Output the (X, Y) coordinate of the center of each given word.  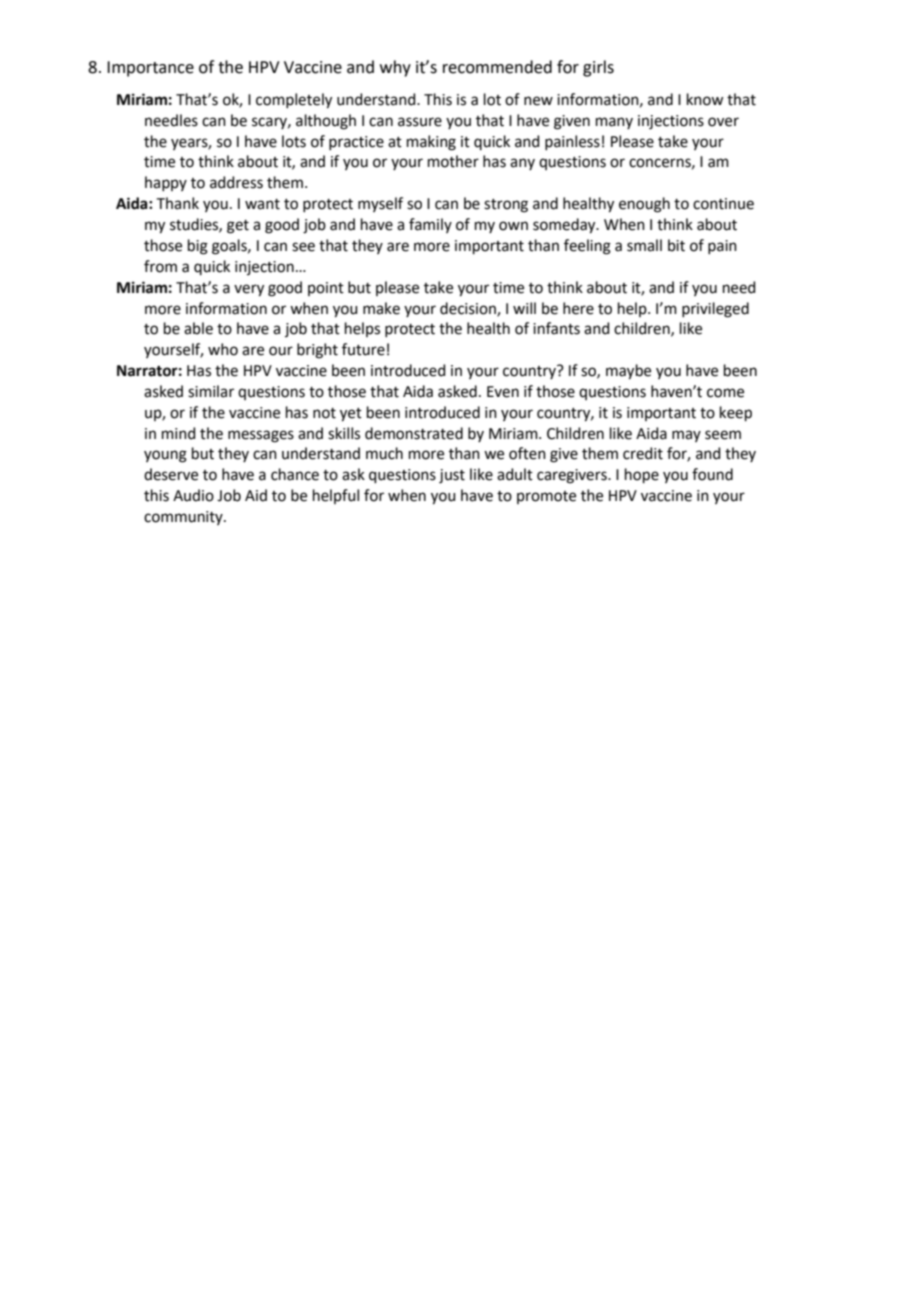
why (395, 68)
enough (644, 205)
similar (211, 391)
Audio (193, 495)
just (452, 476)
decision (469, 309)
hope (642, 475)
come (725, 393)
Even (503, 392)
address (236, 182)
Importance (150, 69)
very (249, 290)
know (705, 99)
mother (453, 161)
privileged (715, 310)
